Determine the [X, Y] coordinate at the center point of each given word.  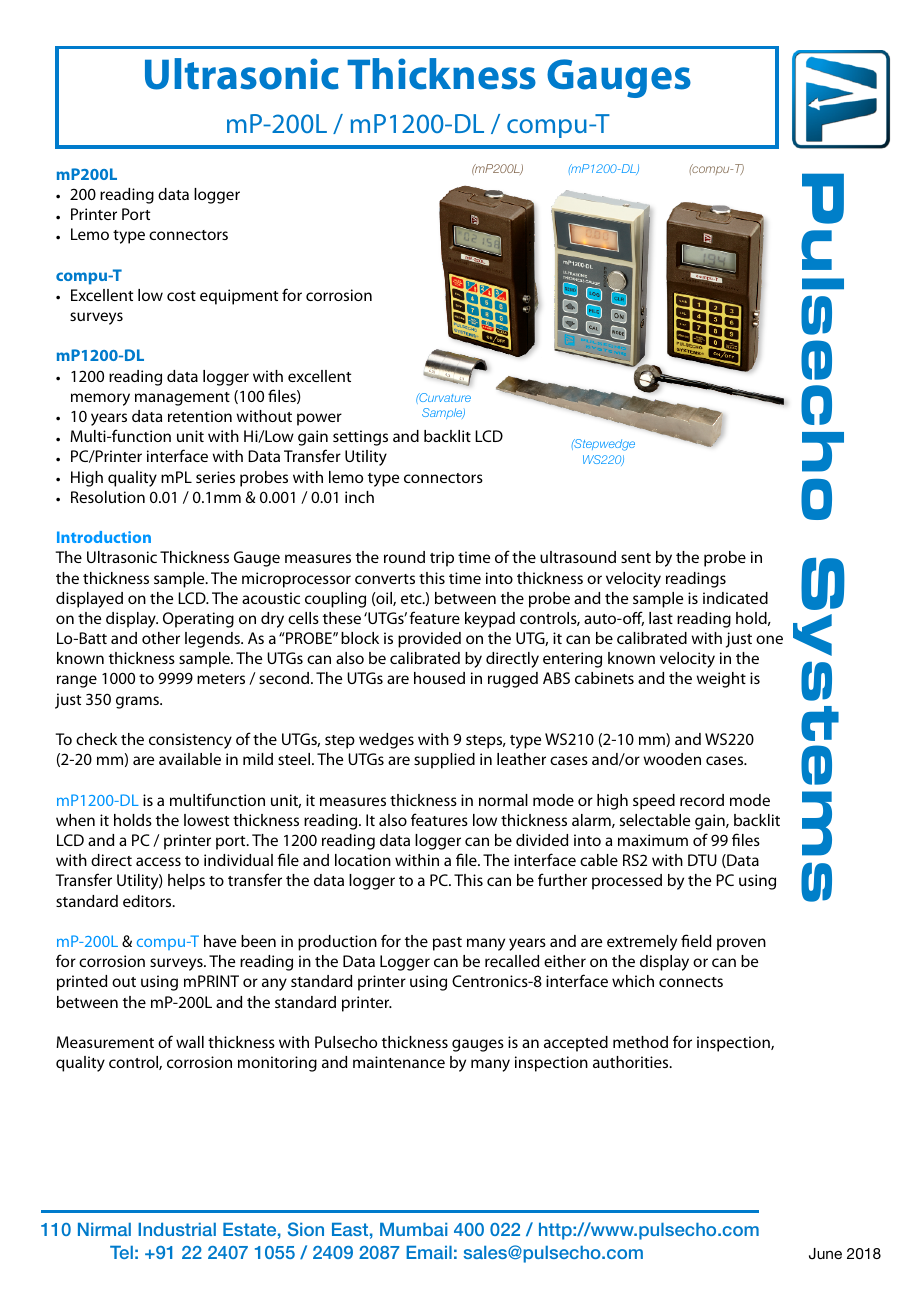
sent [636, 558]
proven [741, 944]
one [769, 639]
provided [429, 640]
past [447, 944]
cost [181, 296]
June [825, 1254]
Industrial [177, 1229]
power [319, 419]
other [161, 638]
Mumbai [413, 1229]
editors [148, 901]
